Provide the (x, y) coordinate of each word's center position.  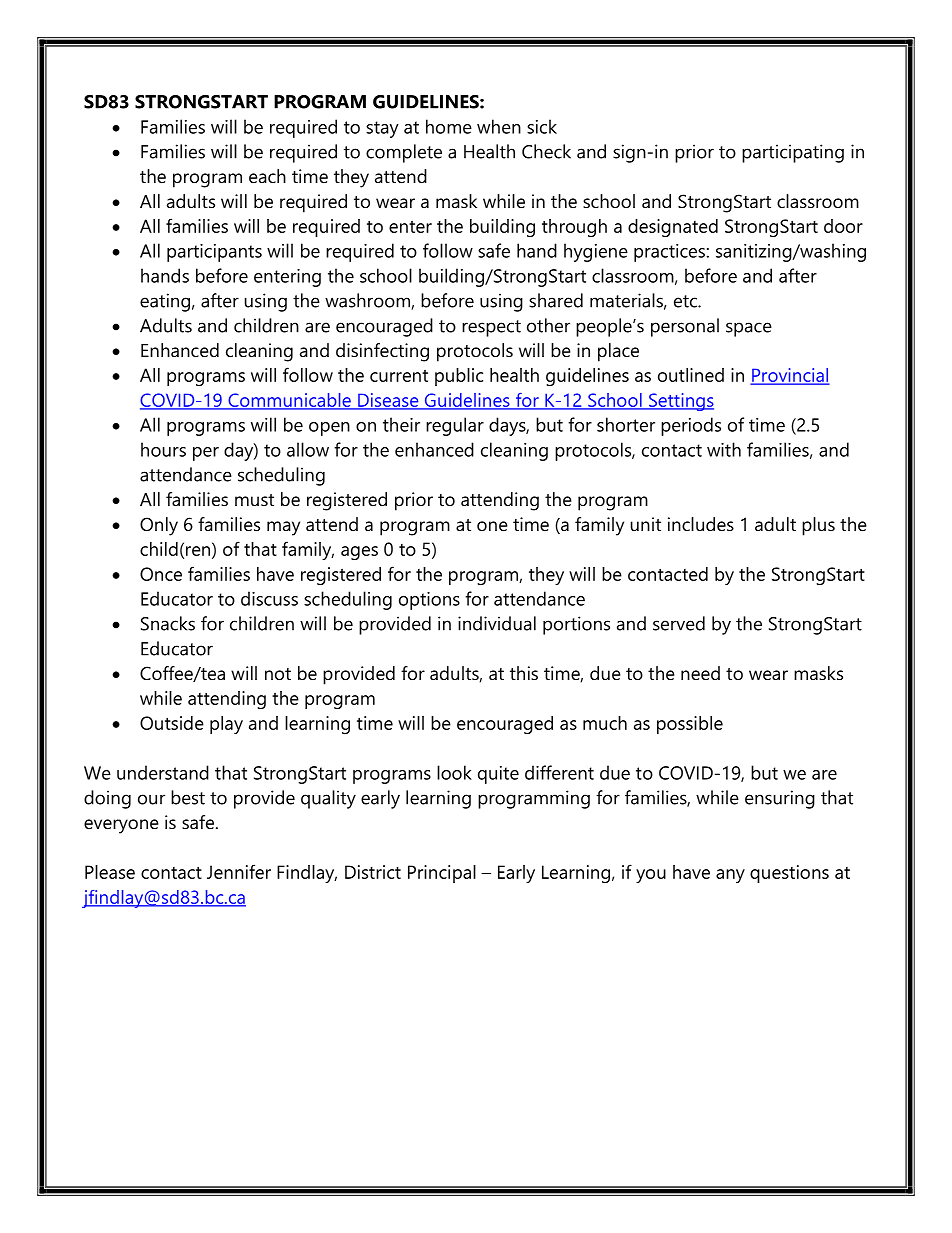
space (749, 329)
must (254, 500)
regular (455, 426)
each (267, 176)
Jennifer (239, 871)
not (278, 674)
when (499, 126)
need (700, 673)
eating (165, 302)
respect (491, 328)
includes (701, 524)
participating (793, 153)
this (524, 673)
